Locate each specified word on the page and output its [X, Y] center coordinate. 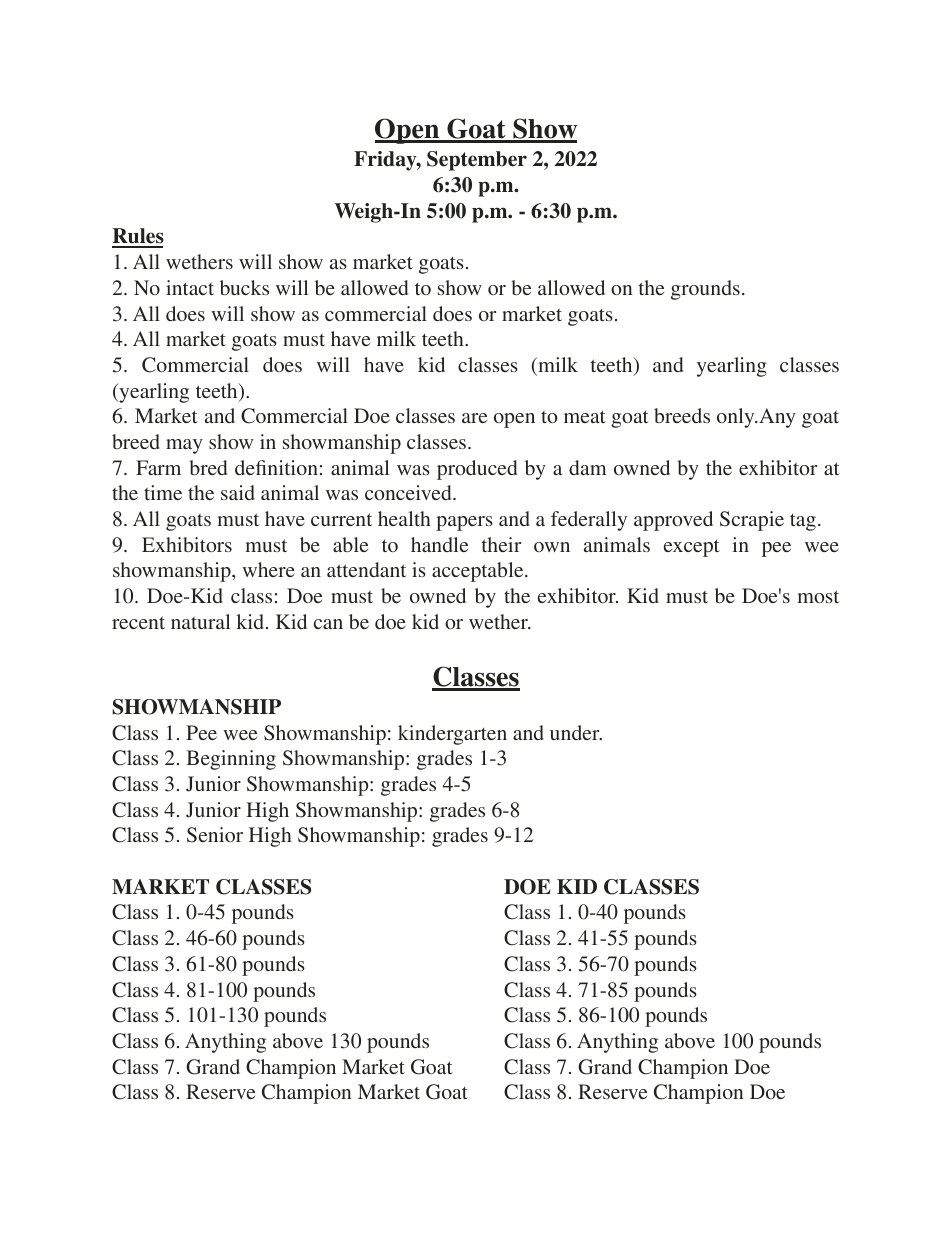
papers [464, 523]
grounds [705, 290]
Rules [138, 237]
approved [673, 521]
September [477, 161]
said [238, 492]
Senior [215, 835]
